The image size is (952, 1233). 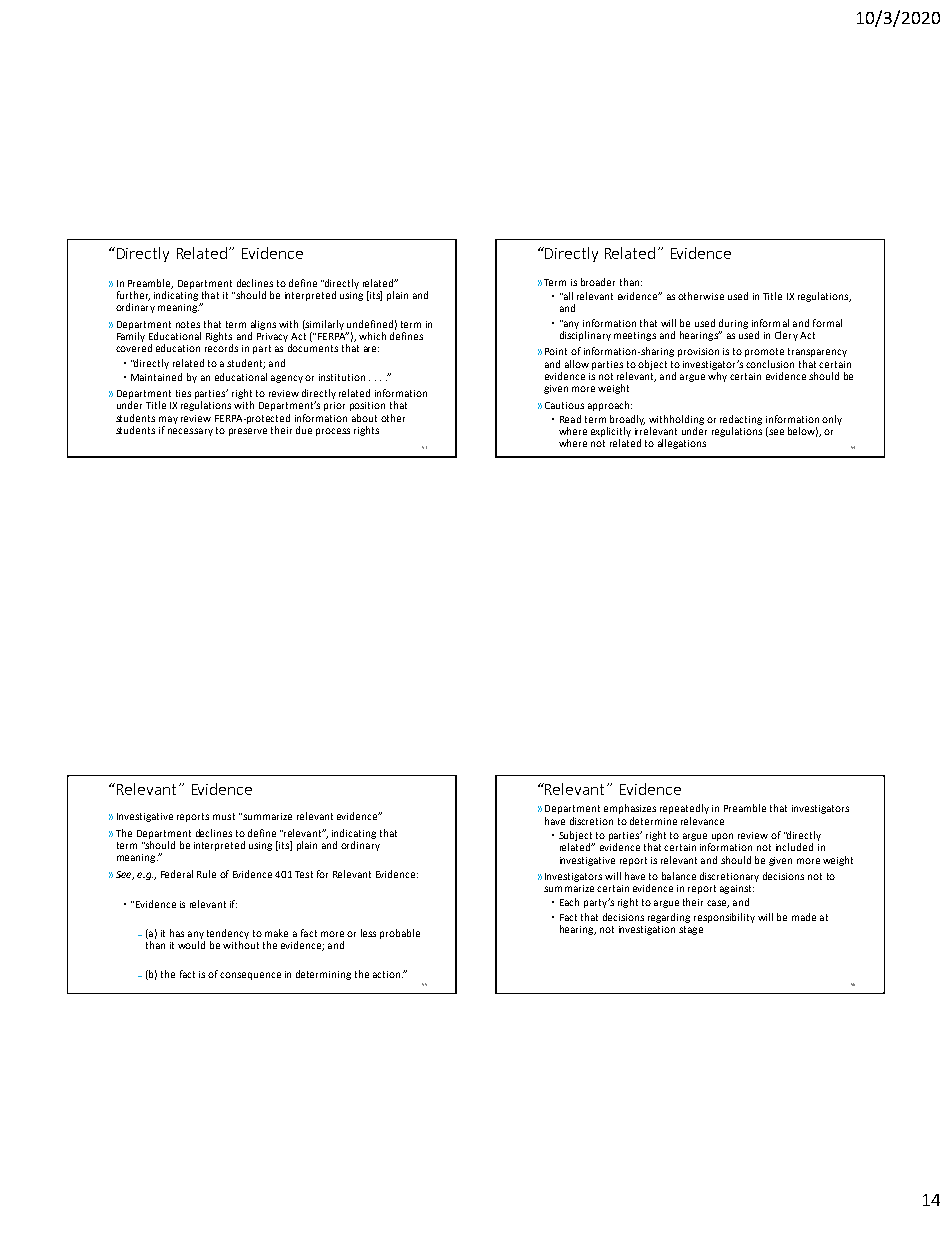 I want to click on Point, so click(x=556, y=351).
